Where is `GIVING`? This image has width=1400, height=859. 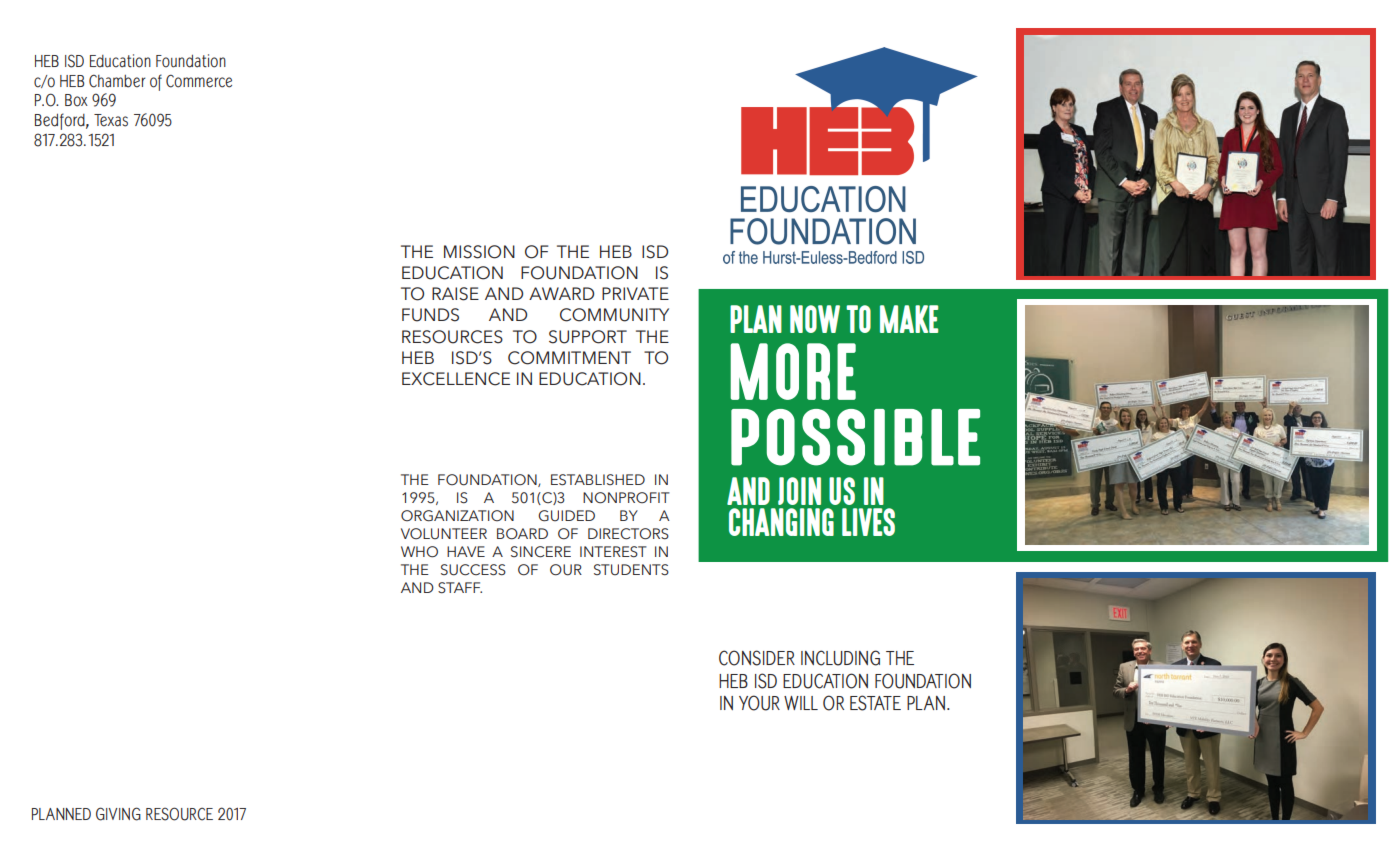 GIVING is located at coordinates (118, 814).
